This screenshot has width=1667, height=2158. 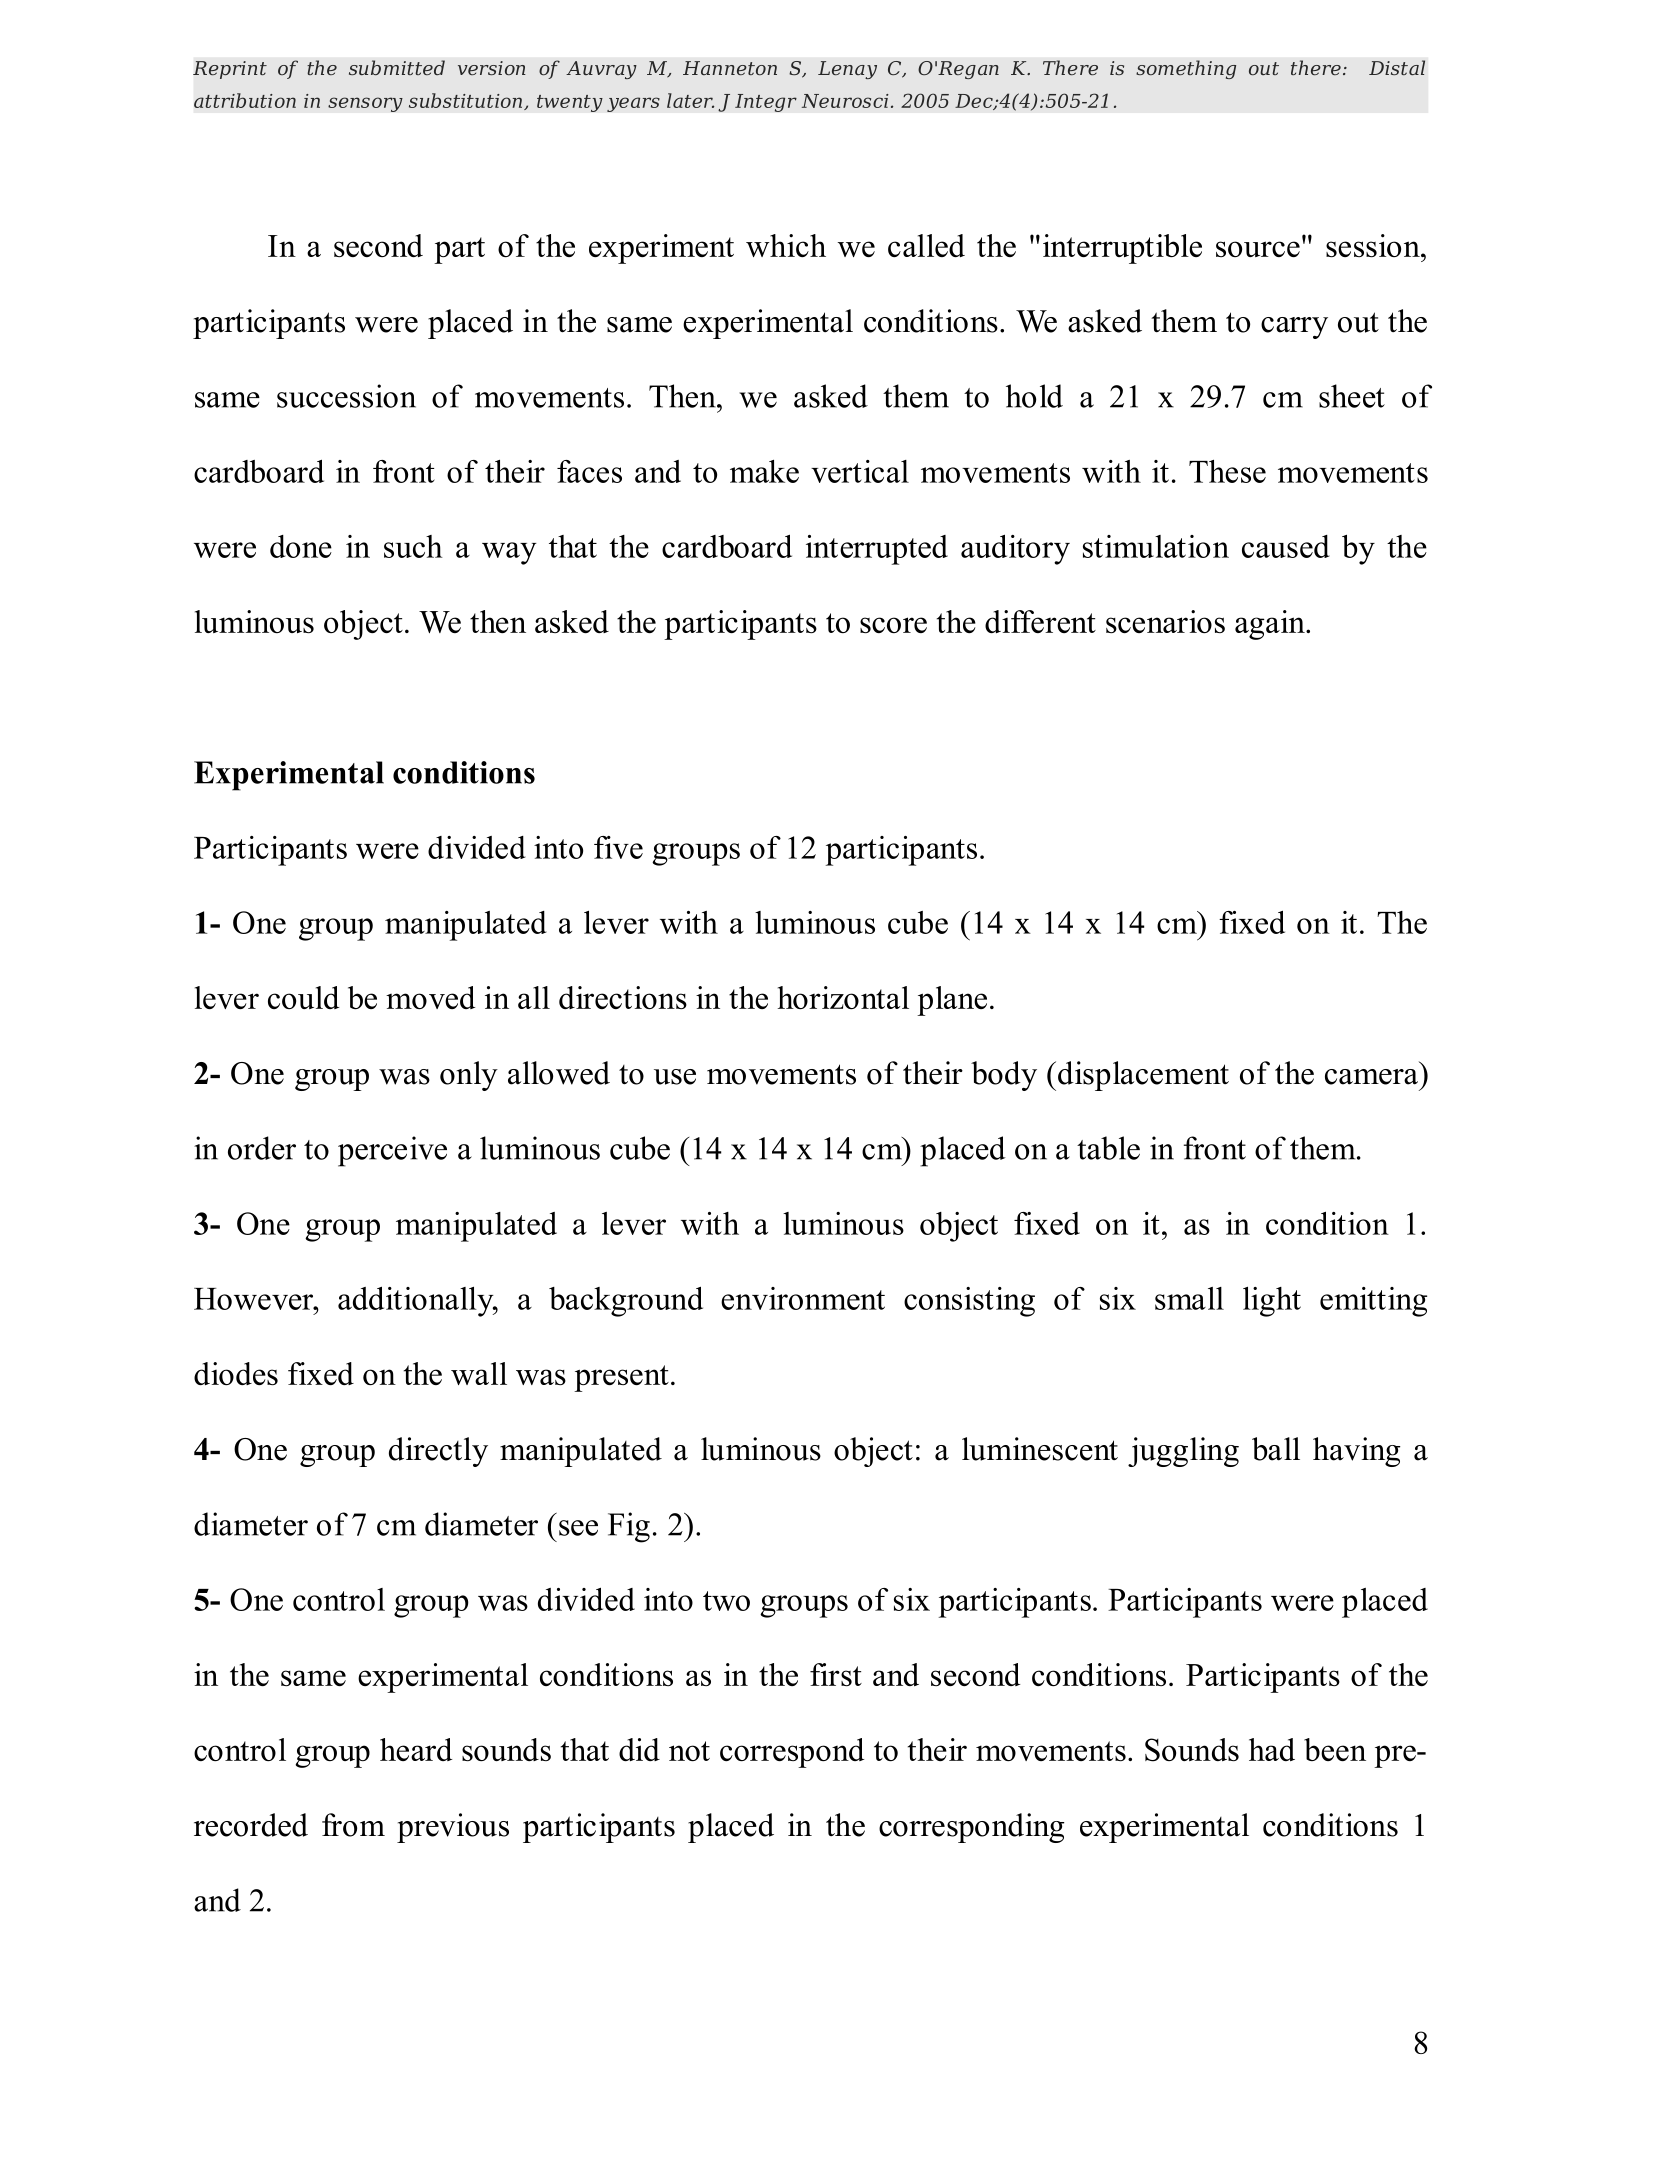 I want to click on displacement, so click(x=1143, y=1076).
